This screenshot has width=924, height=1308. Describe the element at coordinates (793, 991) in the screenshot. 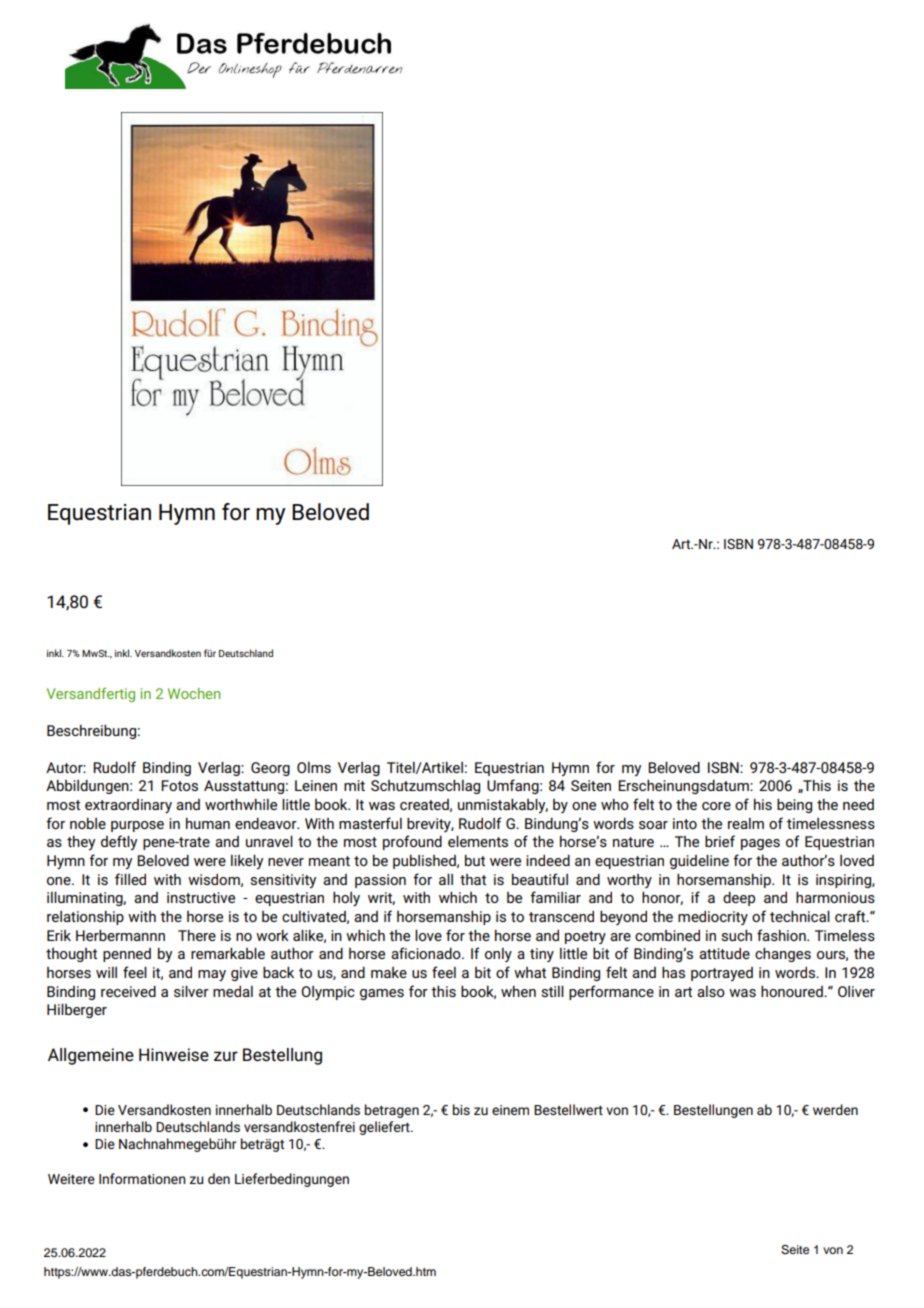

I see `honoured` at that location.
